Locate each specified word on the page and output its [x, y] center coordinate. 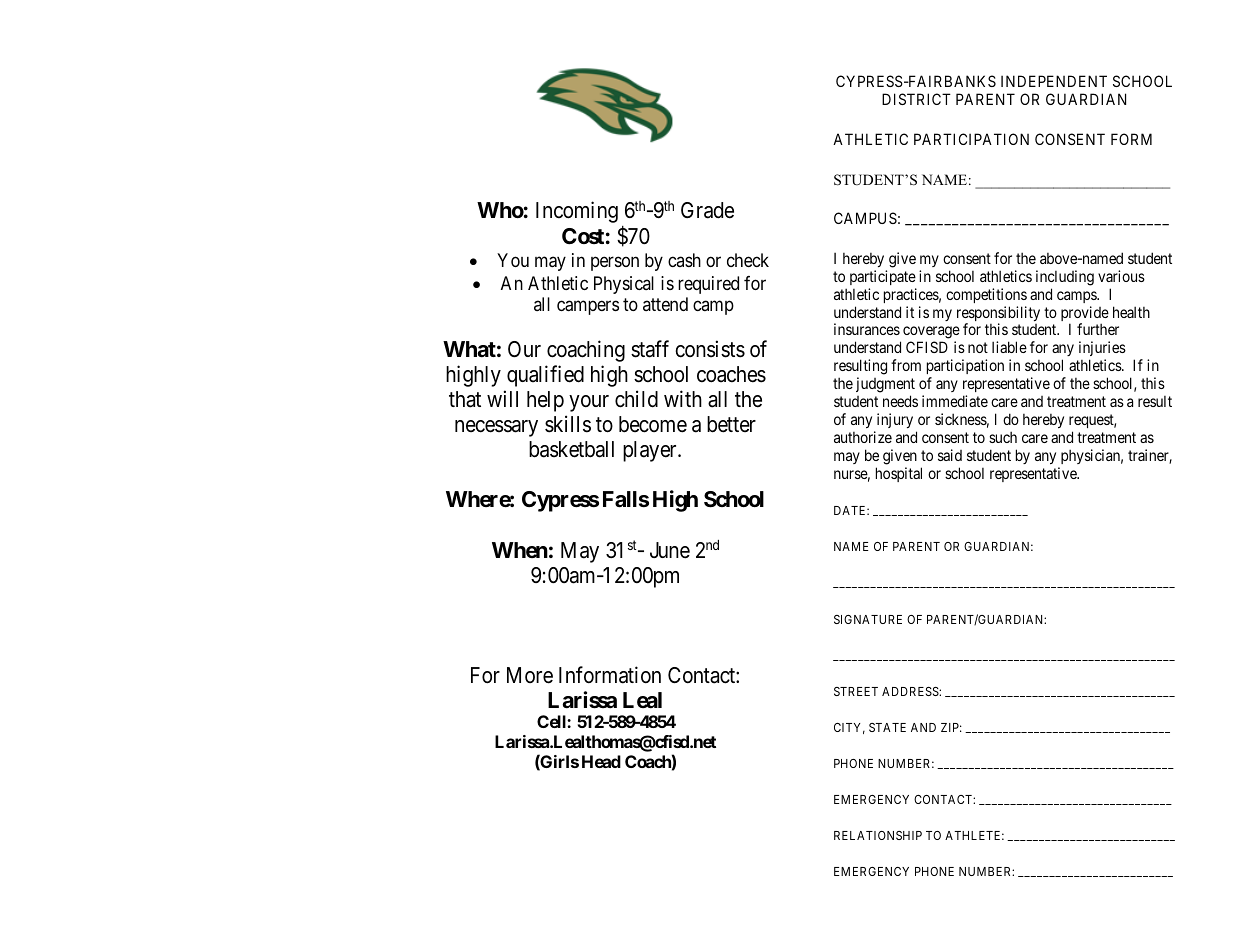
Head [601, 761]
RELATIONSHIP [878, 835]
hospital [899, 474]
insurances [867, 329]
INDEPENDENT [1054, 81]
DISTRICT [916, 99]
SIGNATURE [868, 619]
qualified [545, 376]
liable [1009, 347]
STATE [887, 727]
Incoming [577, 212]
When [520, 550]
